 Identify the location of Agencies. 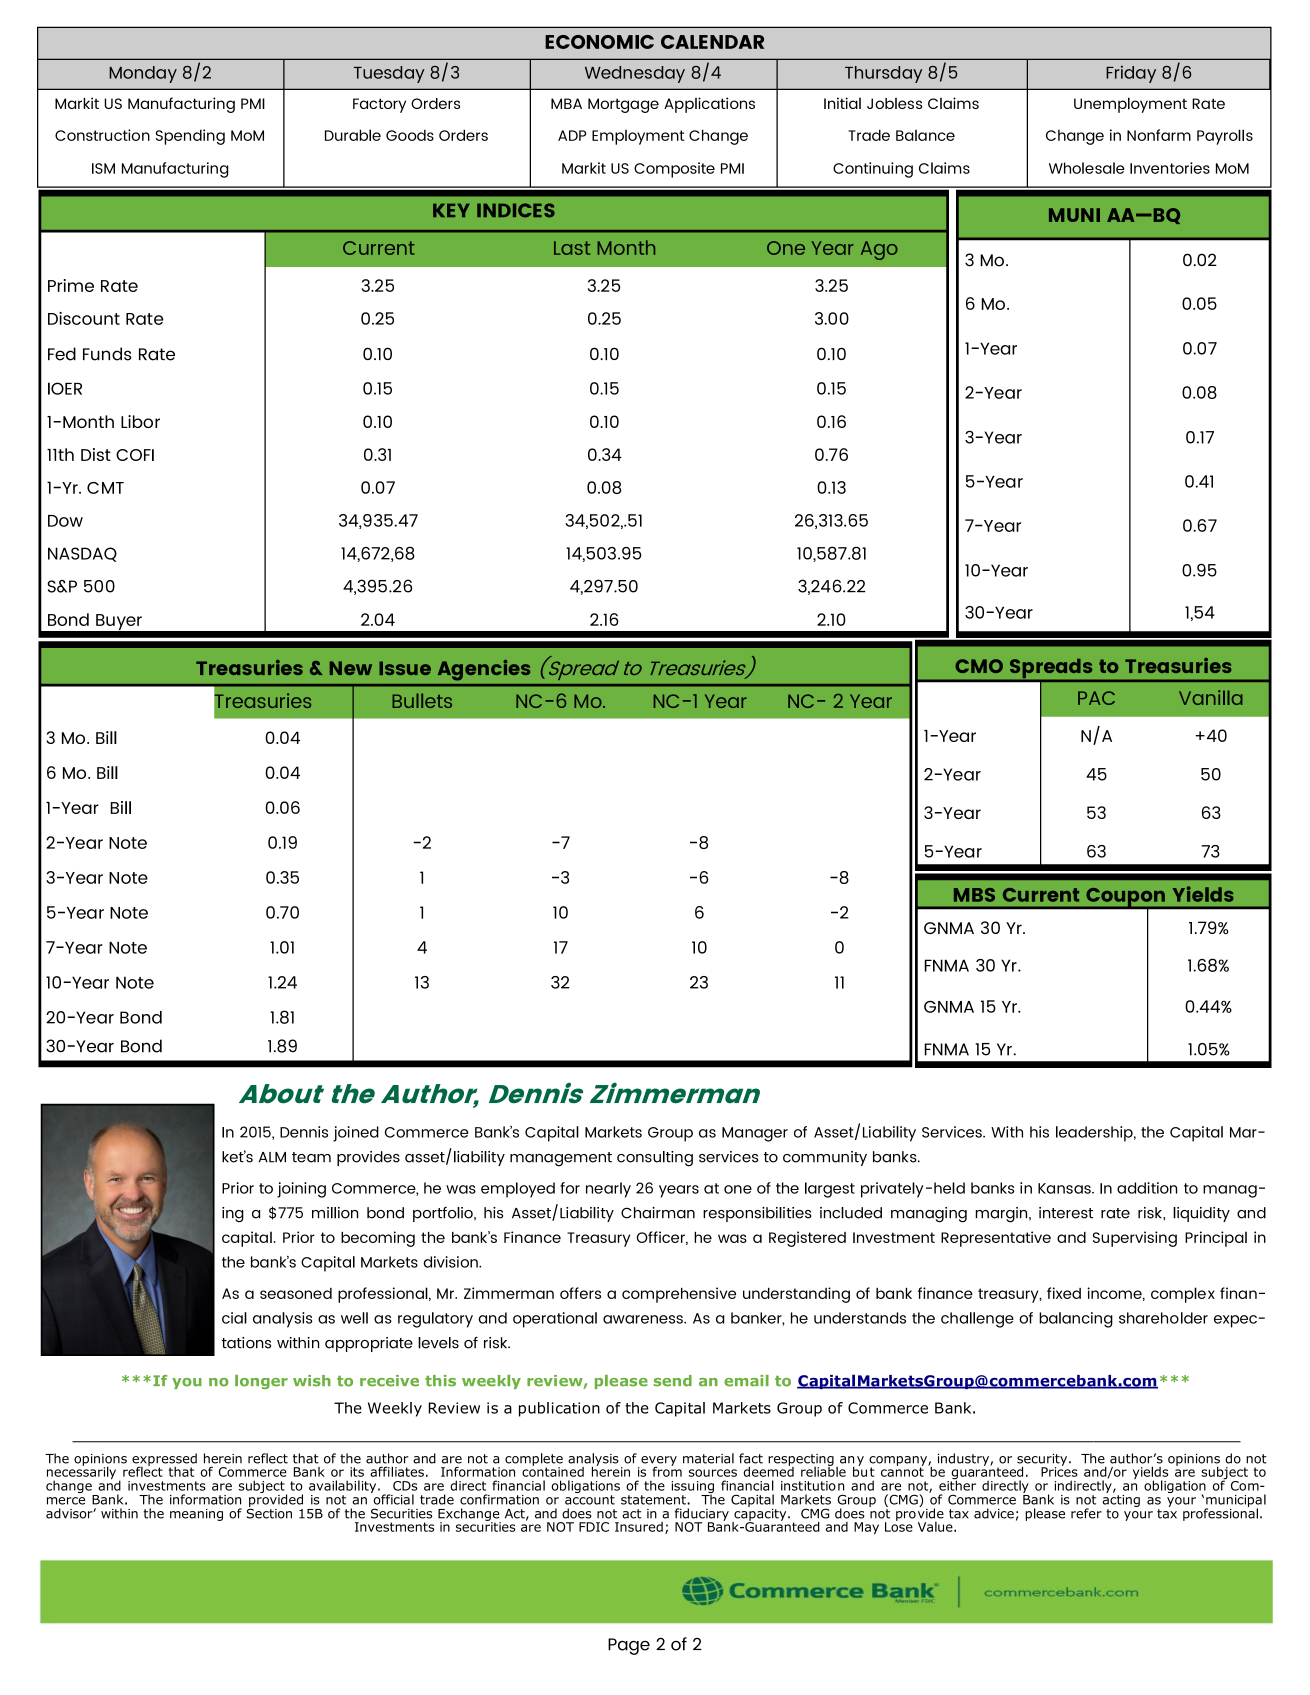
(484, 670).
